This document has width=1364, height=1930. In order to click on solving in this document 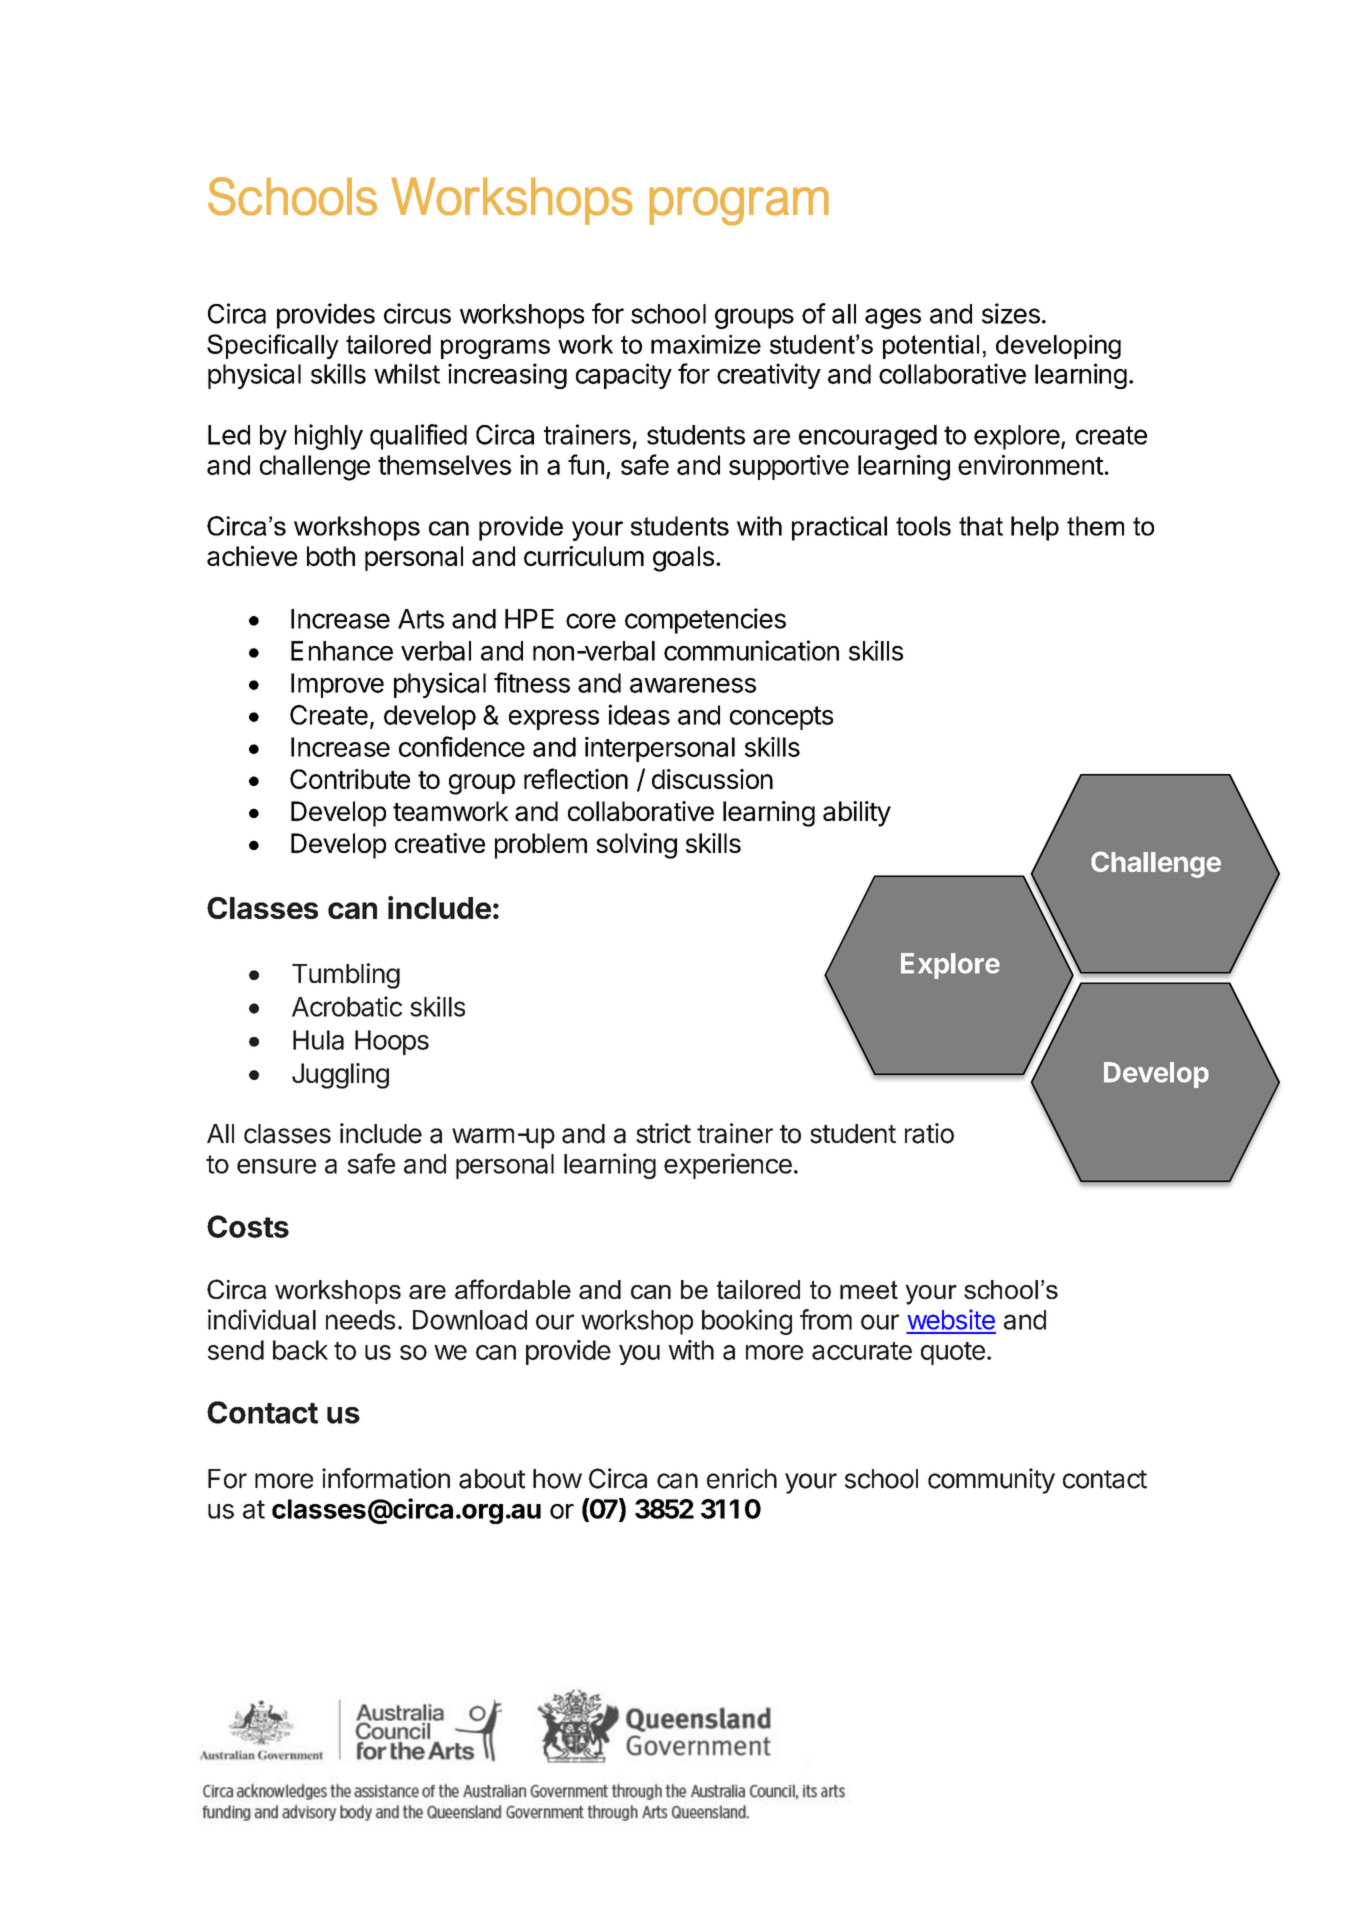, I will do `click(636, 846)`.
